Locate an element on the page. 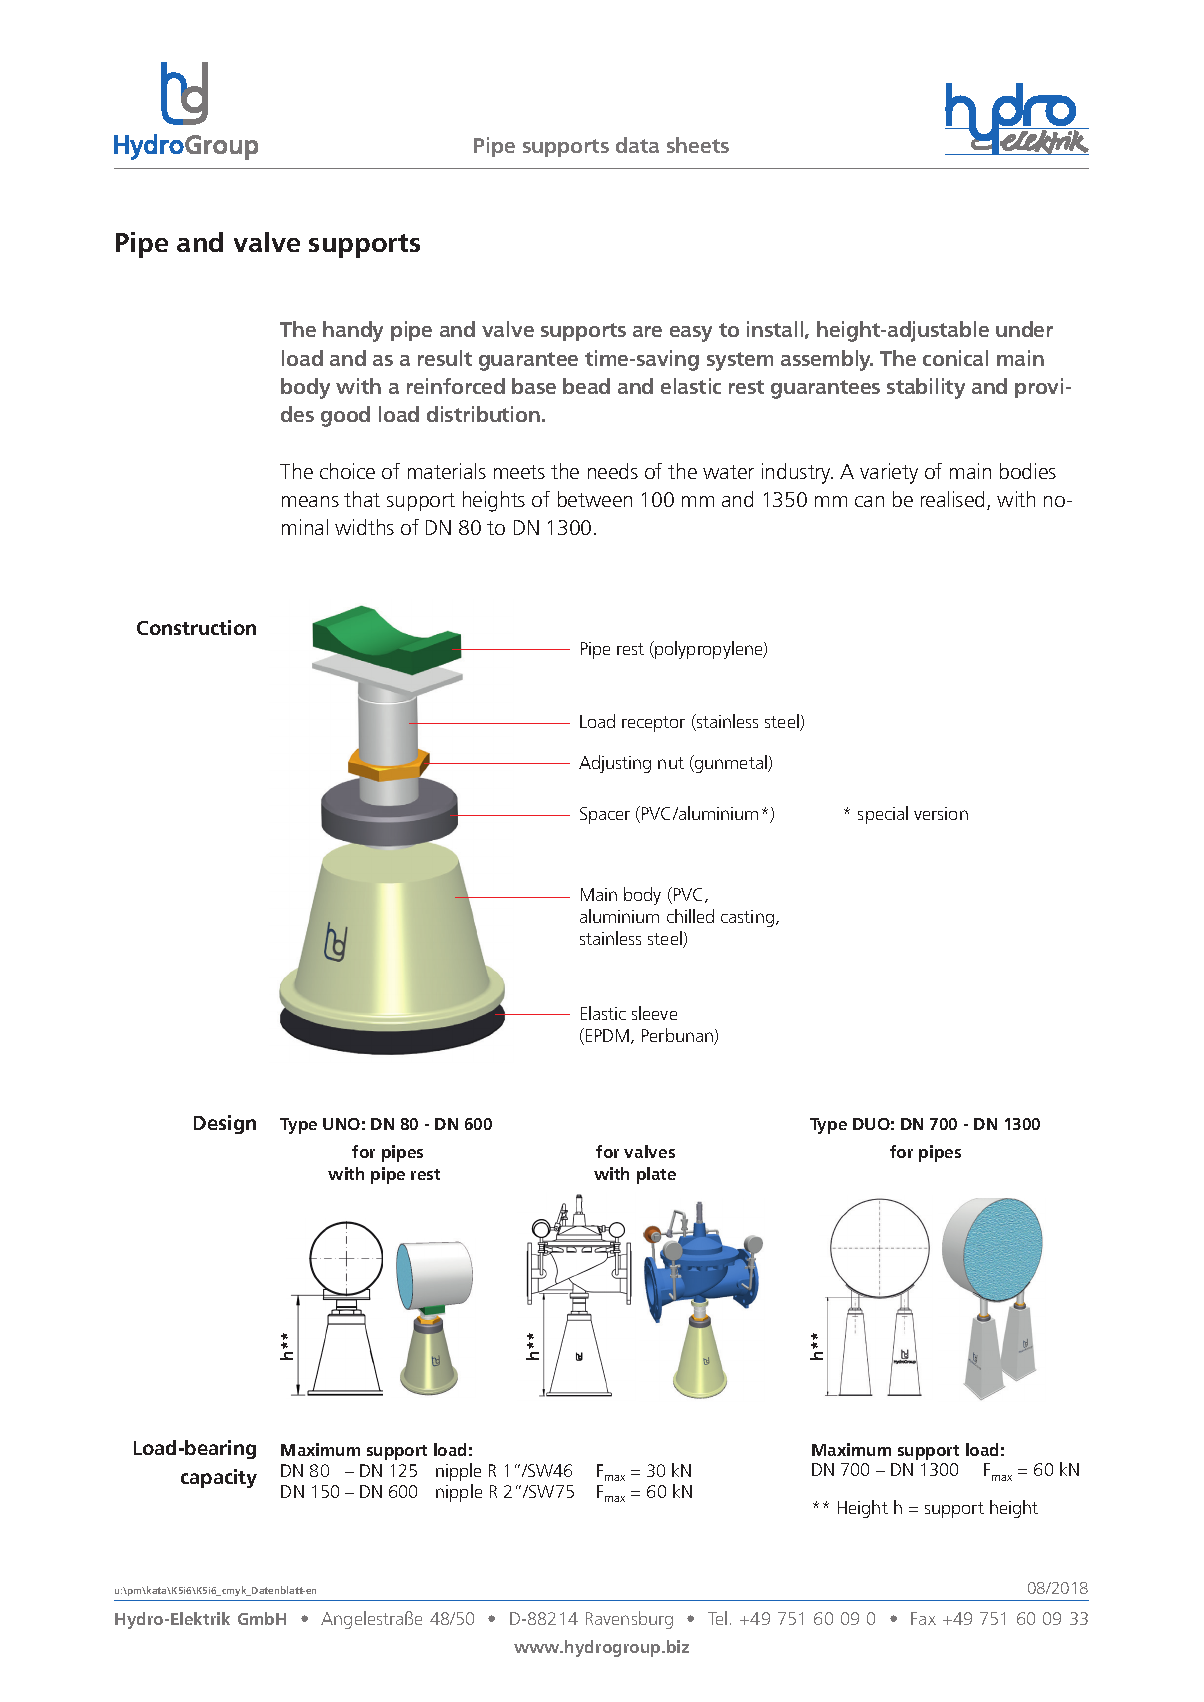 The height and width of the page is (1702, 1204). casting is located at coordinates (747, 918).
